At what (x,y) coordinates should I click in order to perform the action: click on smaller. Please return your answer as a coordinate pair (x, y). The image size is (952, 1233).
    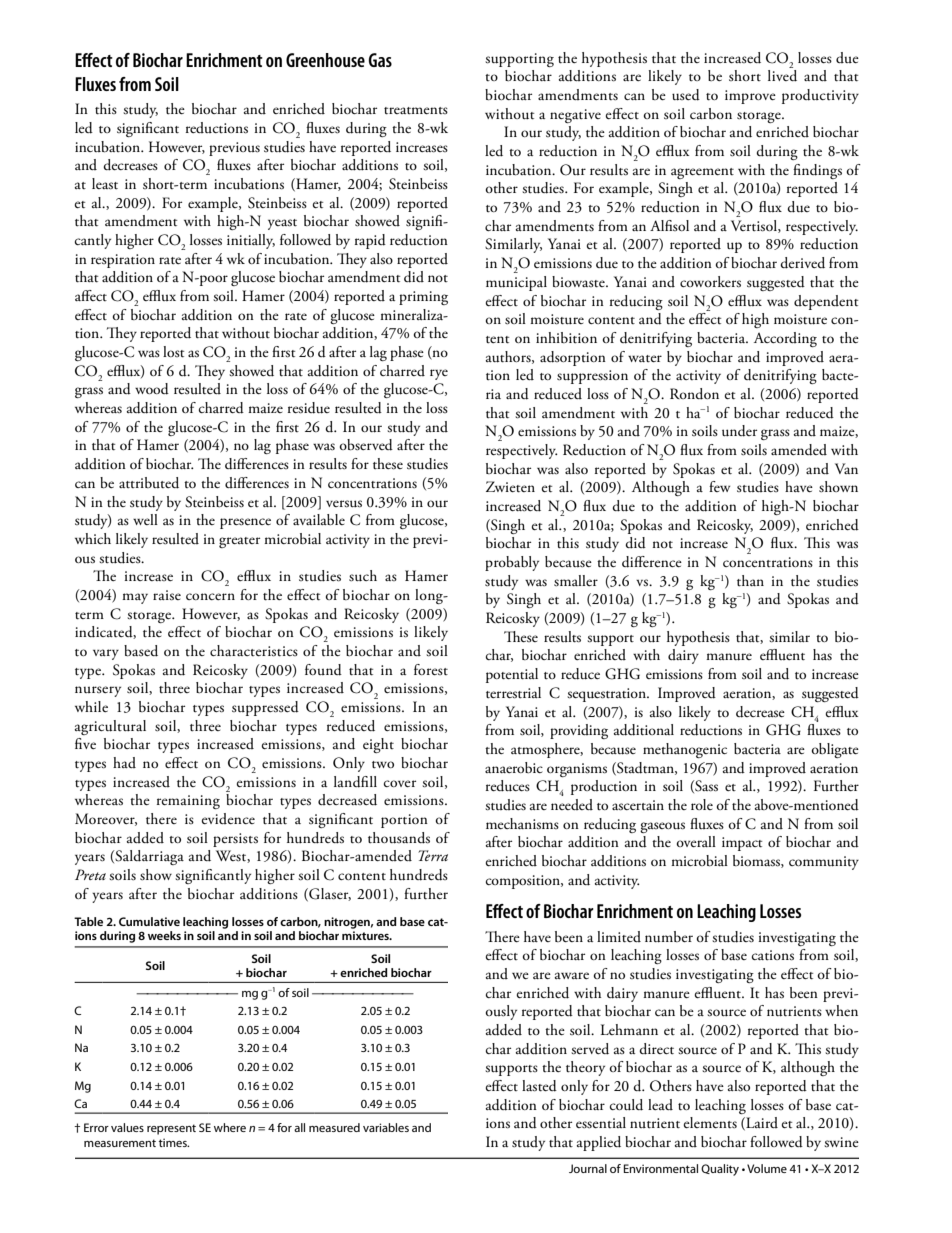
    Looking at the image, I should click on (576, 581).
